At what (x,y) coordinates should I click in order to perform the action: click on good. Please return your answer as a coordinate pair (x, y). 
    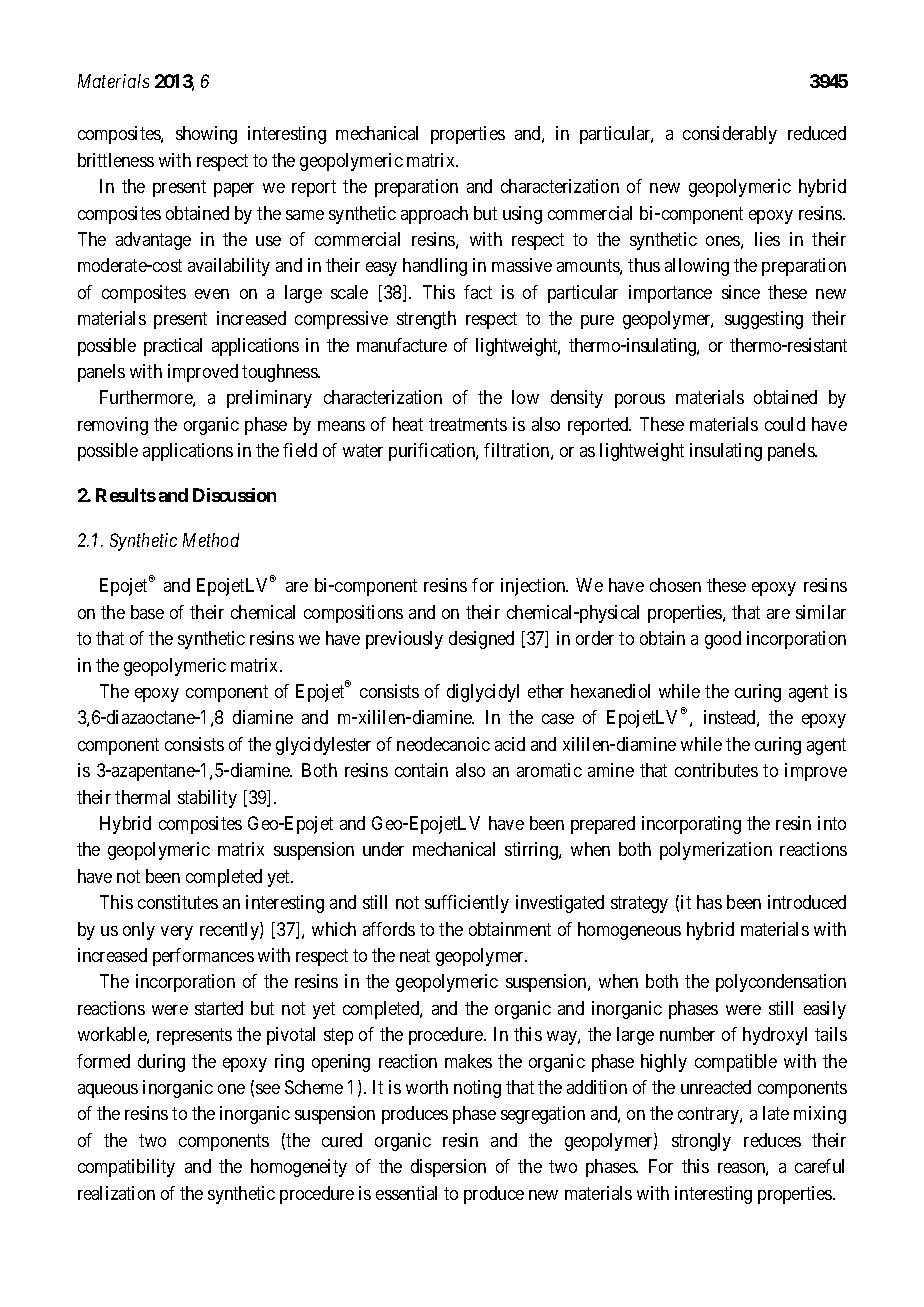
    Looking at the image, I should click on (723, 640).
